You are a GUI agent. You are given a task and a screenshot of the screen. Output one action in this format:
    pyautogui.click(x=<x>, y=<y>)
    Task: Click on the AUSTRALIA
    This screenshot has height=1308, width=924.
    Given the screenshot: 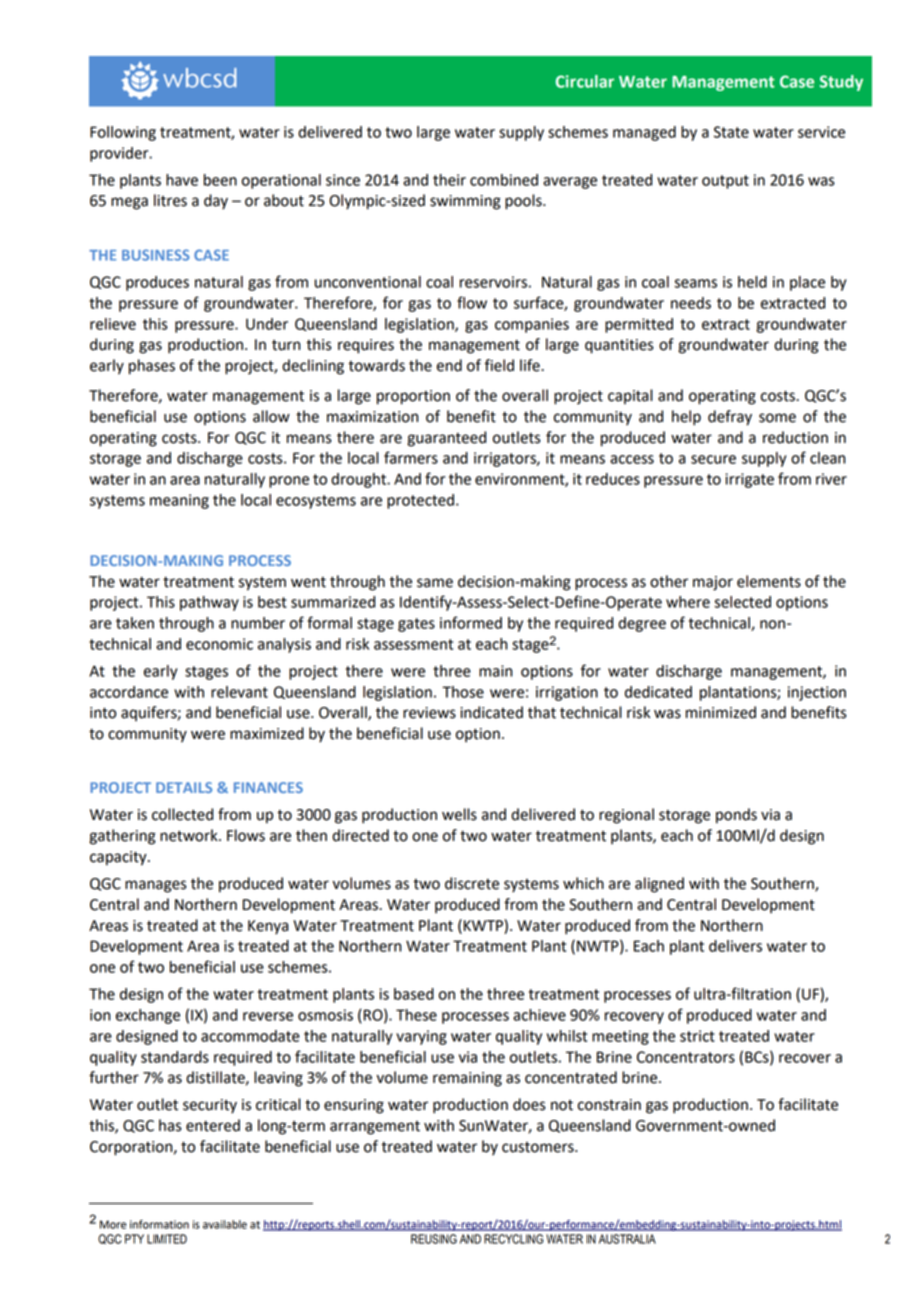 What is the action you would take?
    pyautogui.click(x=627, y=1239)
